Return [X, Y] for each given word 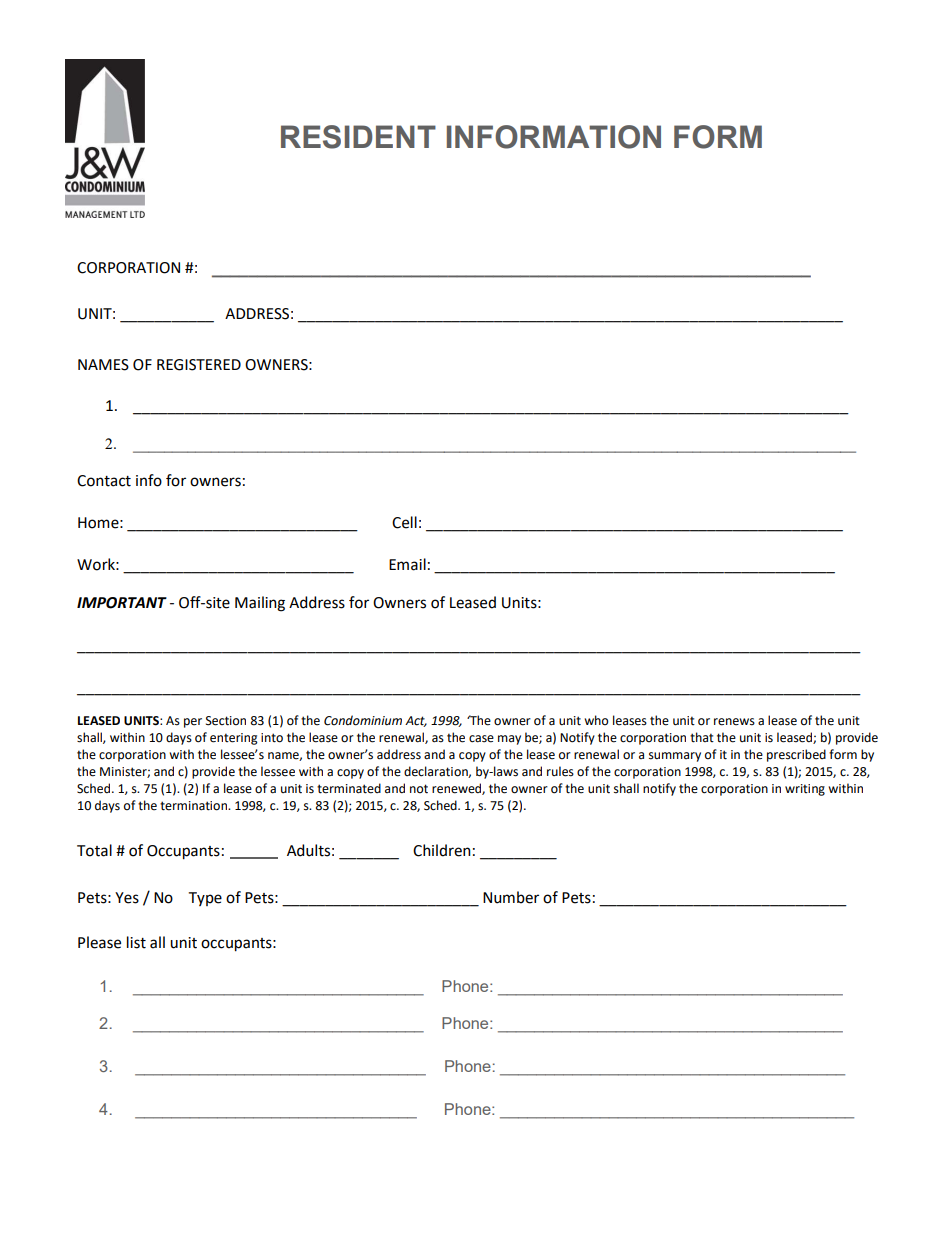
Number [511, 897]
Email [407, 564]
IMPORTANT [122, 603]
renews [734, 722]
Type [205, 899]
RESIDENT [358, 137]
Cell [404, 522]
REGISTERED [199, 365]
